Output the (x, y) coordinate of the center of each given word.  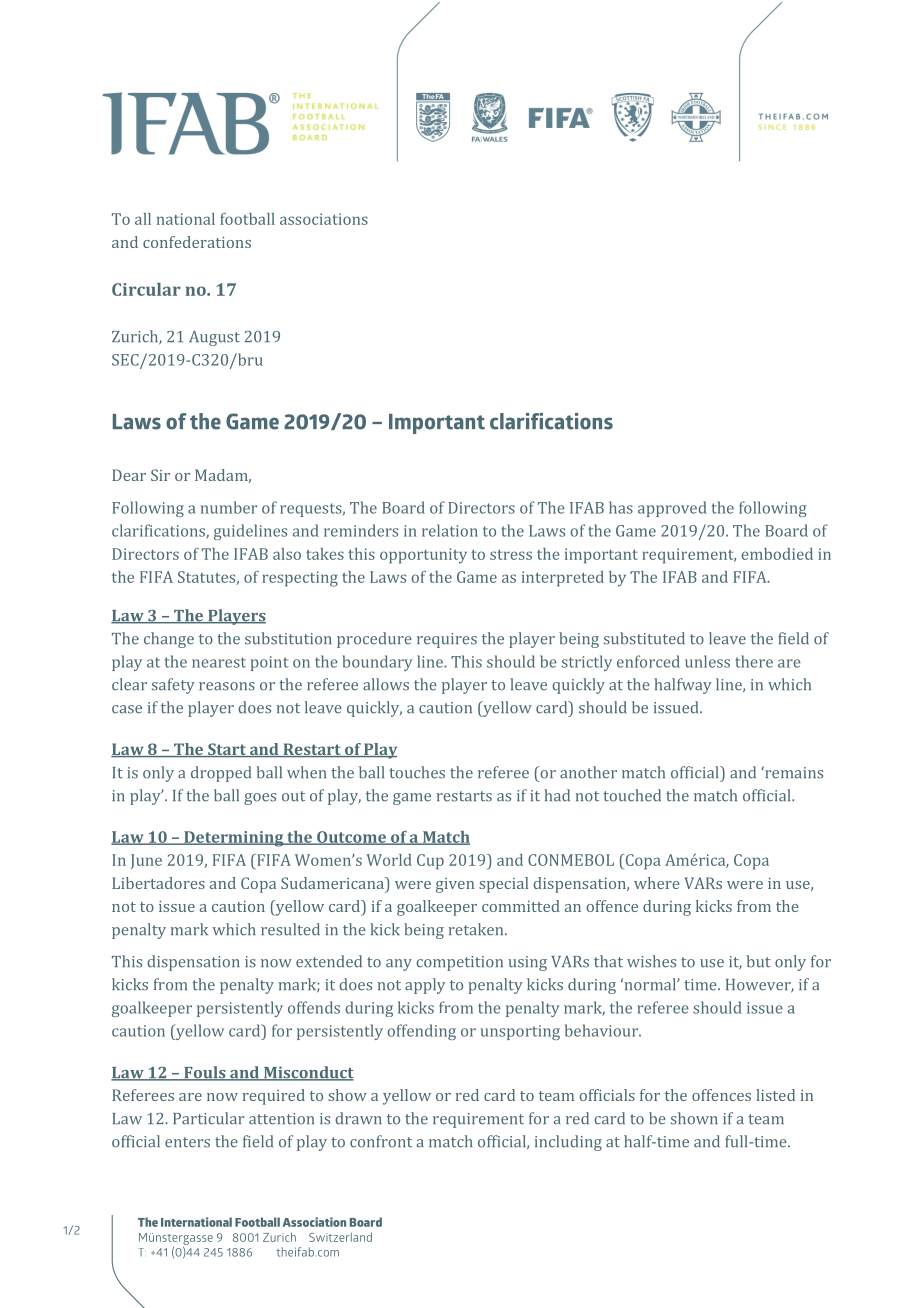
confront (381, 1141)
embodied (777, 554)
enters (187, 1142)
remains (793, 772)
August (214, 338)
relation (450, 530)
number (229, 507)
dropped (221, 774)
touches (417, 772)
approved (672, 509)
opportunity (423, 556)
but (759, 961)
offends (314, 1007)
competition (459, 963)
